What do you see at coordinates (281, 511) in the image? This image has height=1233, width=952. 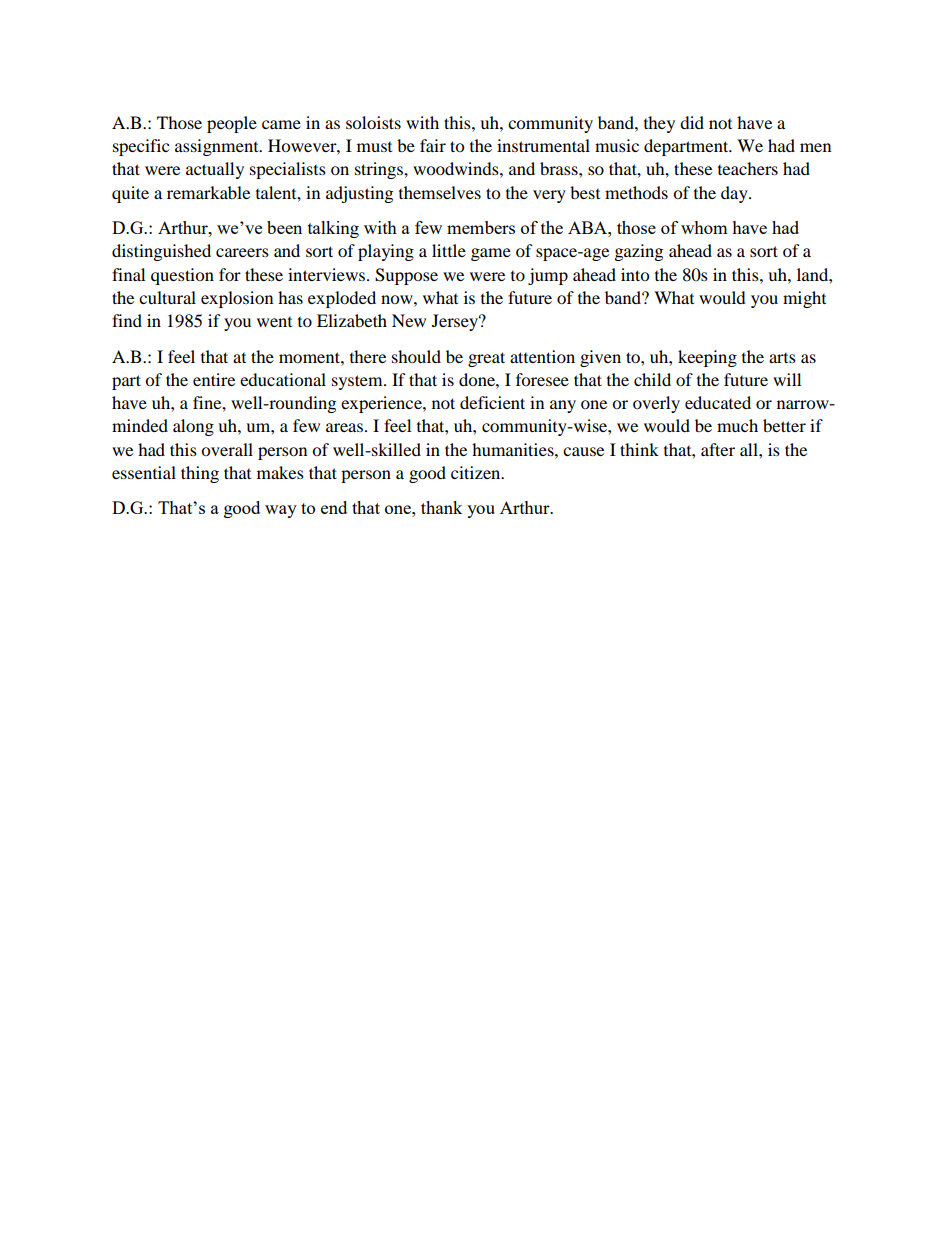 I see `way` at bounding box center [281, 511].
